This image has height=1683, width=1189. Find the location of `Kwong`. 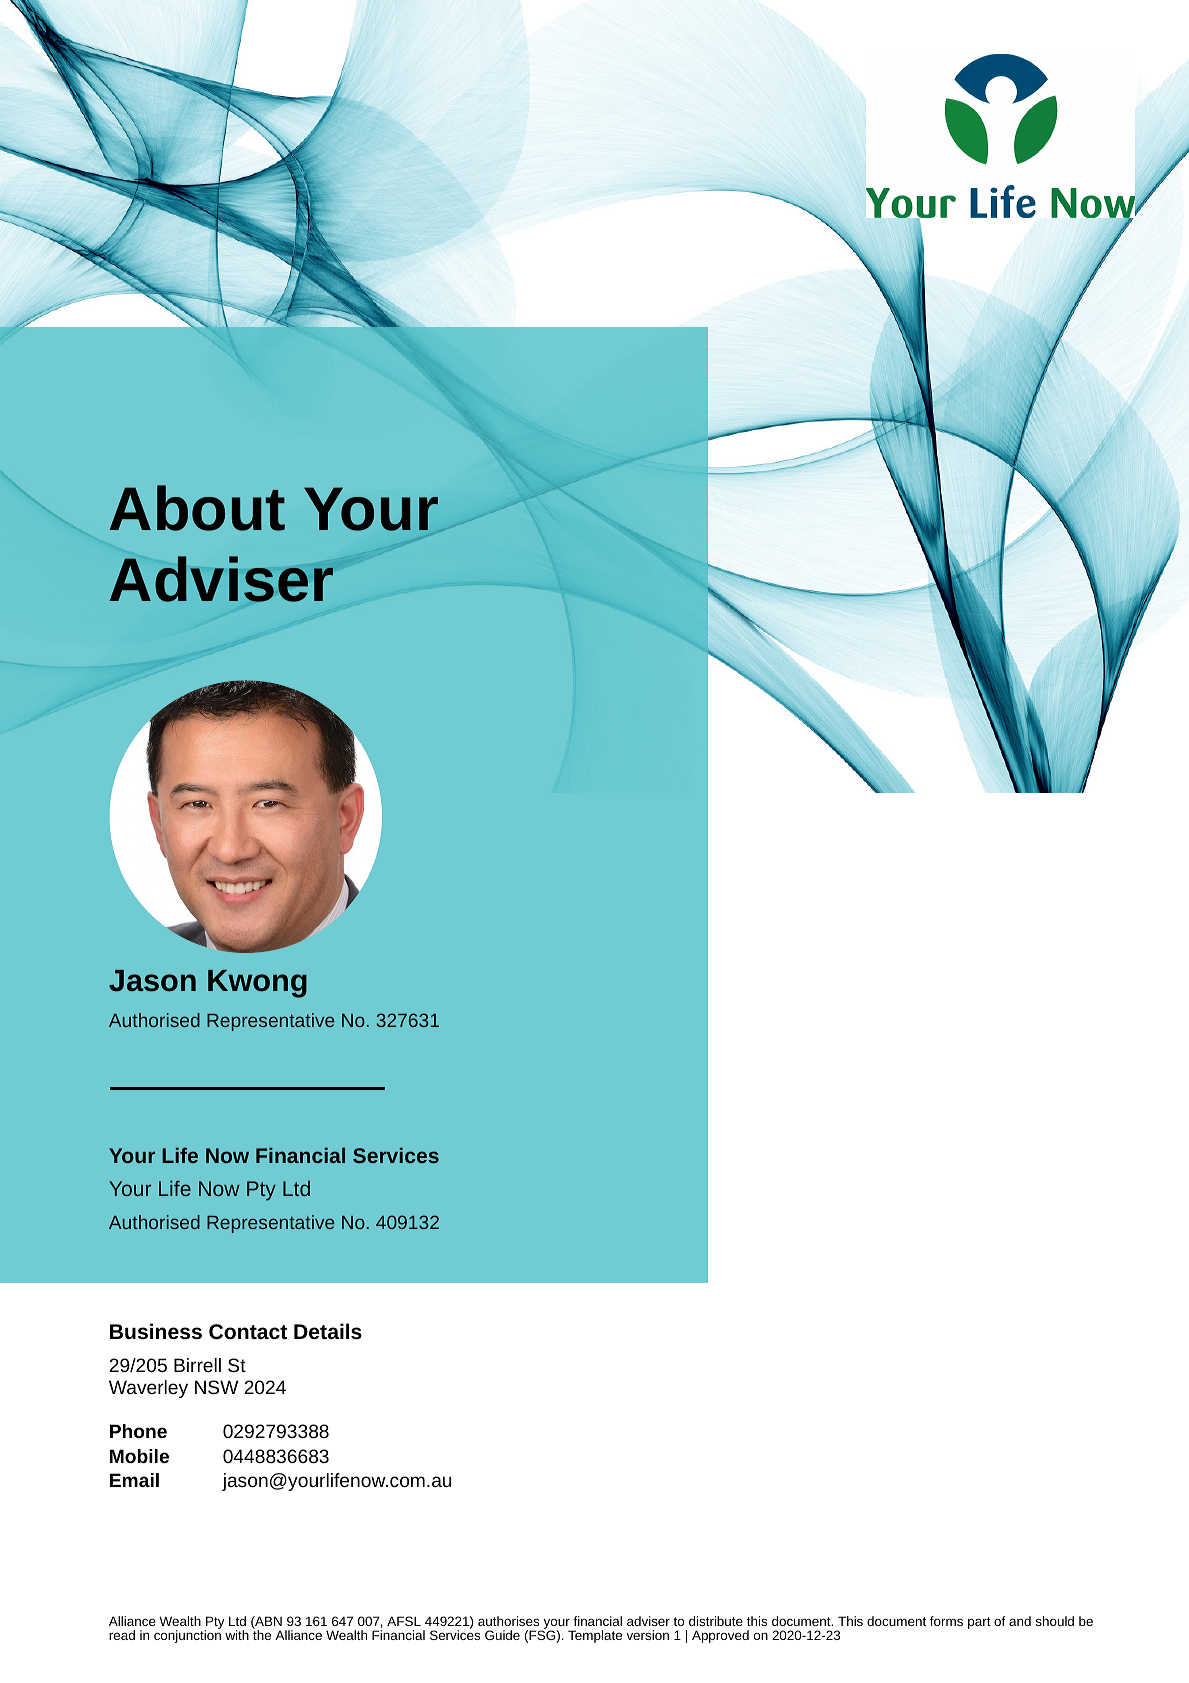

Kwong is located at coordinates (257, 984).
